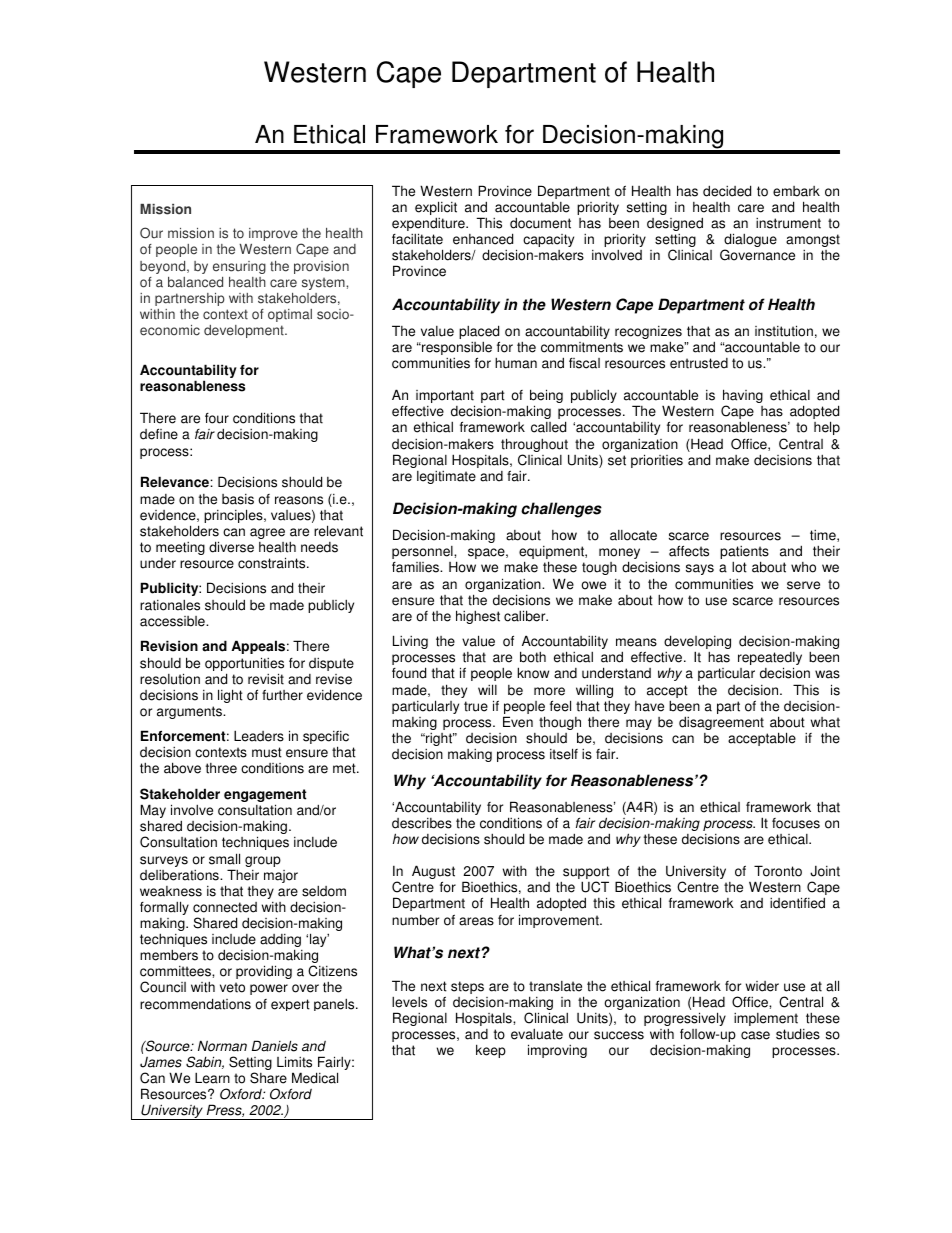 Image resolution: width=952 pixels, height=1233 pixels. What do you see at coordinates (750, 241) in the screenshot?
I see `dialogue` at bounding box center [750, 241].
